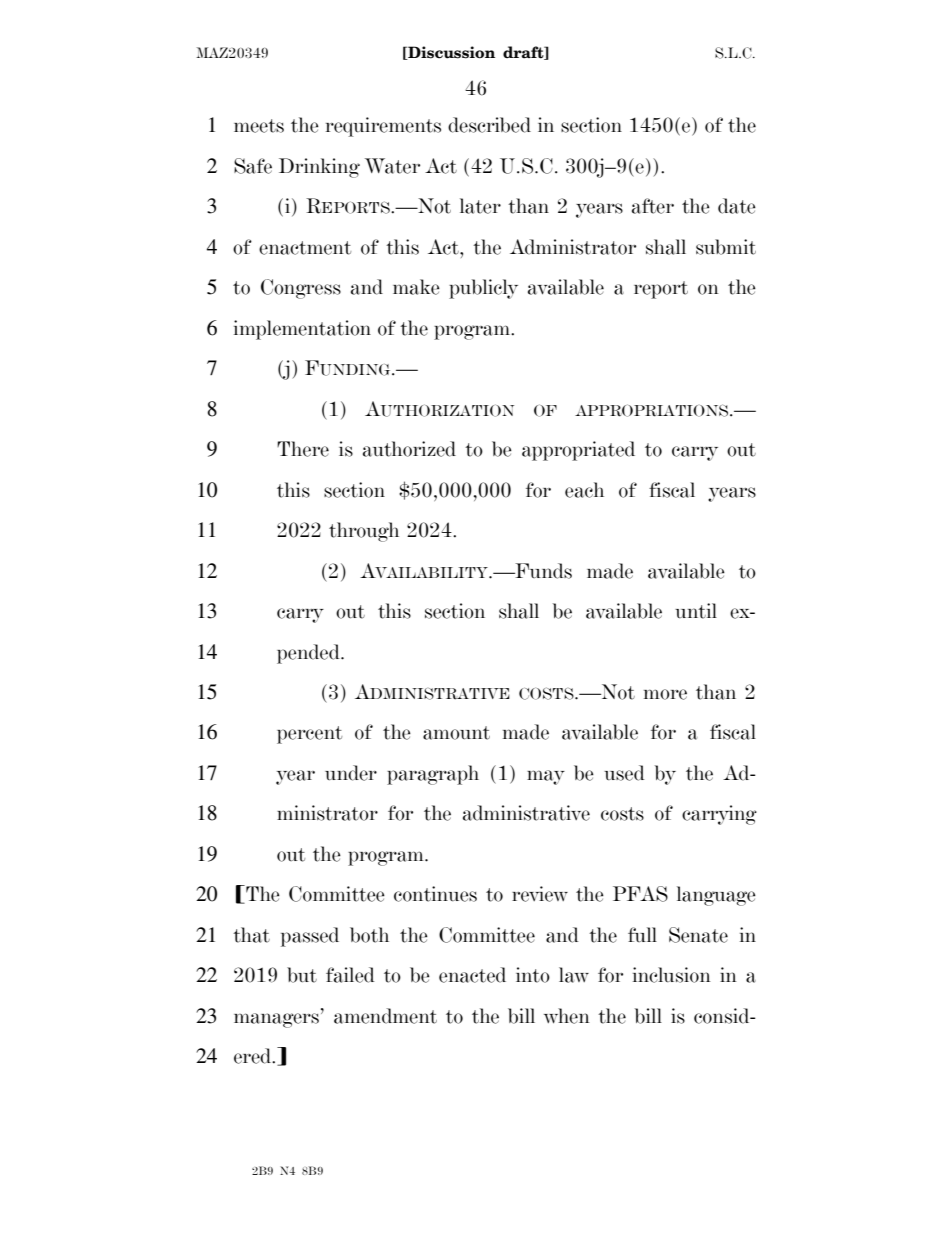 The height and width of the screenshot is (1233, 952). Describe the element at coordinates (319, 168) in the screenshot. I see `Drinking` at that location.
